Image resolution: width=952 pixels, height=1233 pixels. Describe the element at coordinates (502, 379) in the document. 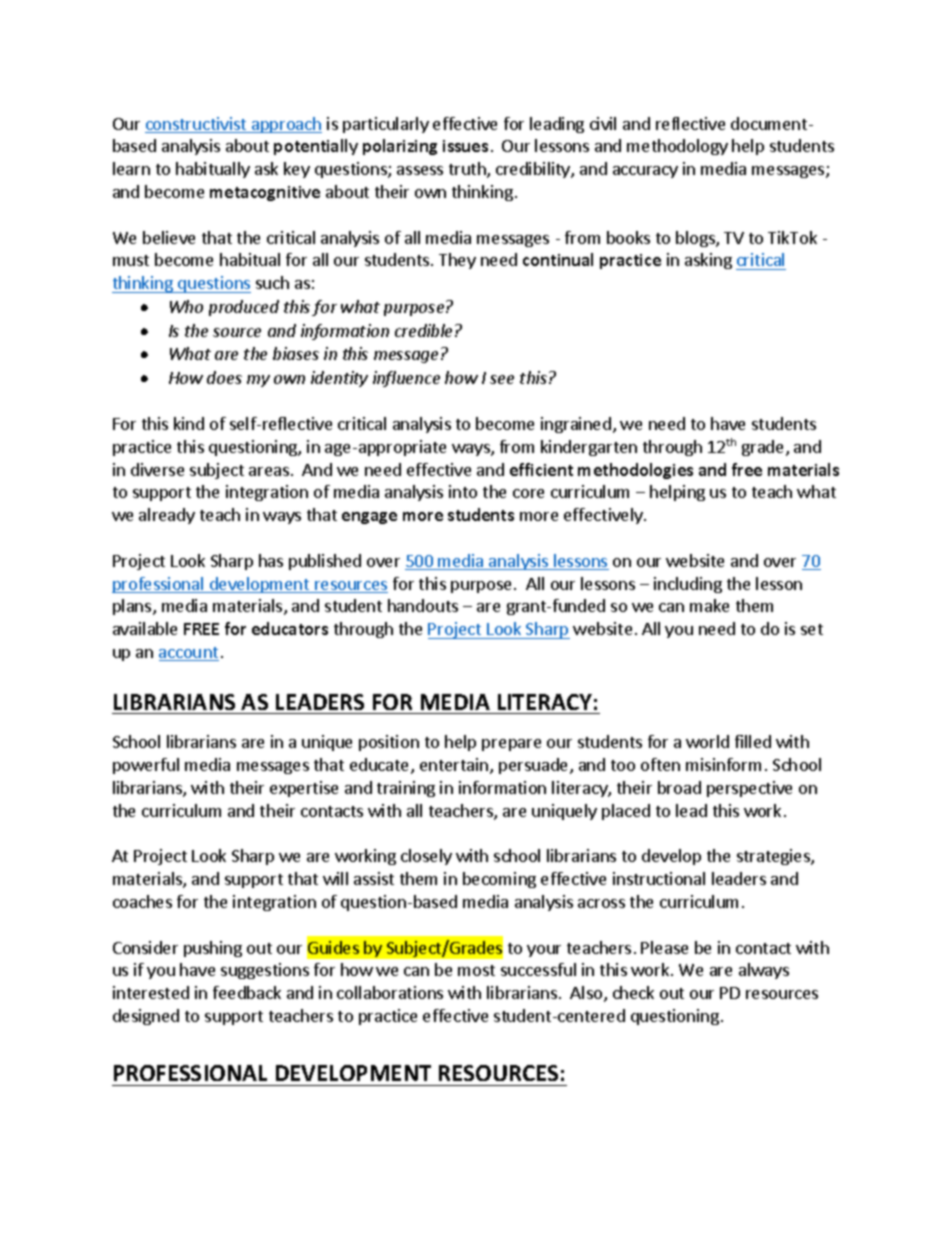

I see `see` at that location.
